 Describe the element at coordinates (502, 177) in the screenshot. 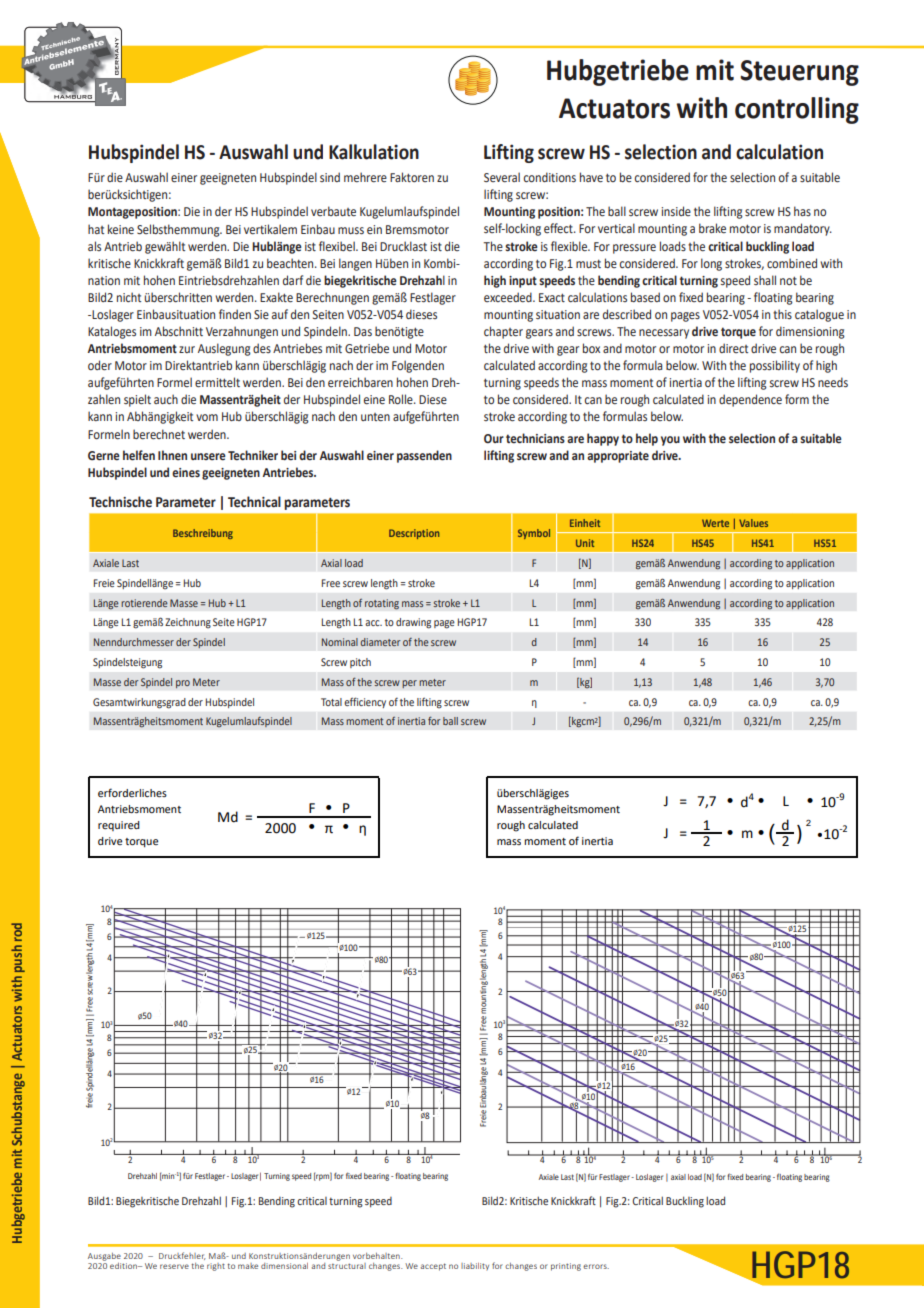

I see `Several` at that location.
